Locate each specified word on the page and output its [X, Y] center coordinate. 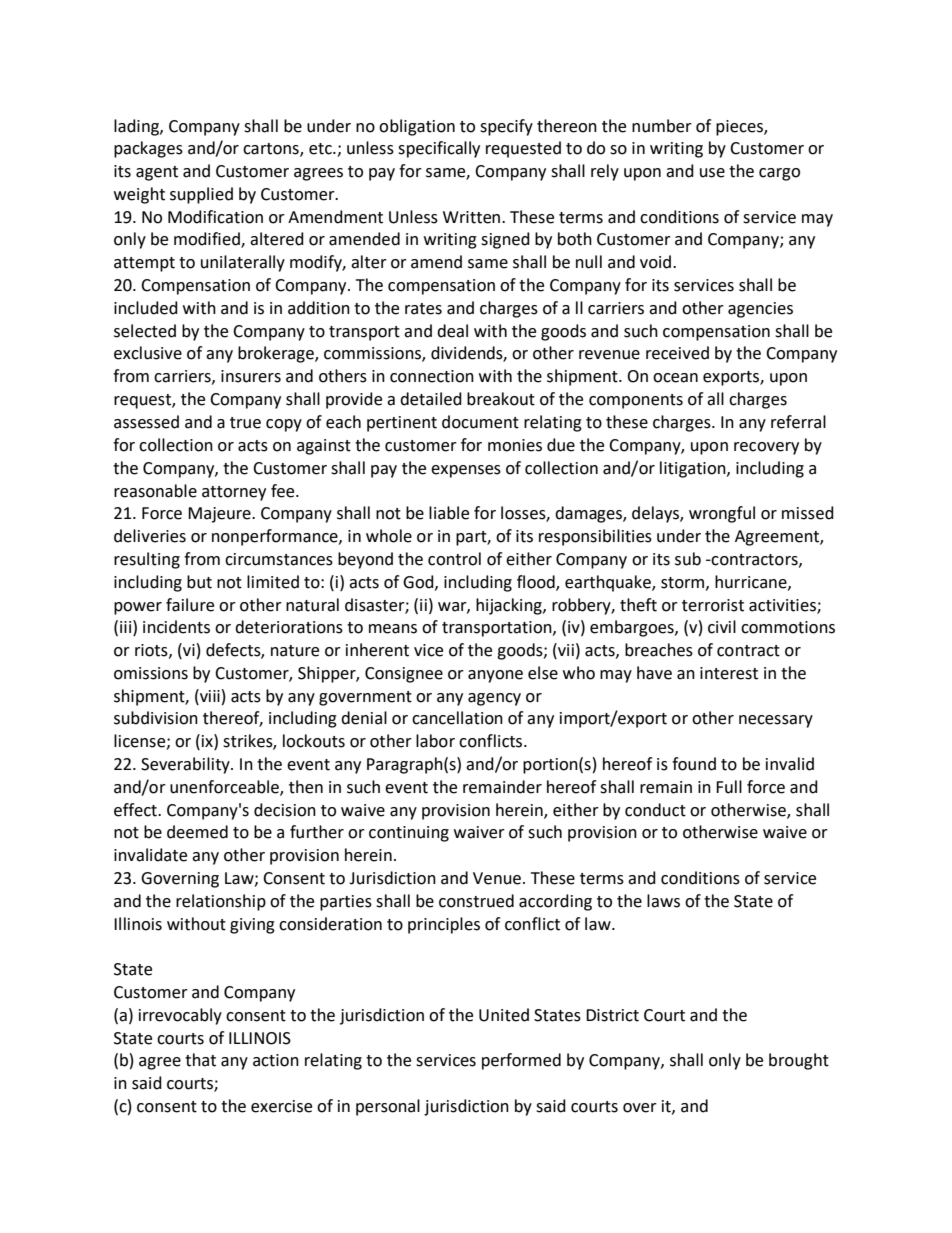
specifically [439, 149]
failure [190, 605]
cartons [272, 150]
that [200, 1060]
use [712, 173]
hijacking [510, 606]
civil [722, 627]
